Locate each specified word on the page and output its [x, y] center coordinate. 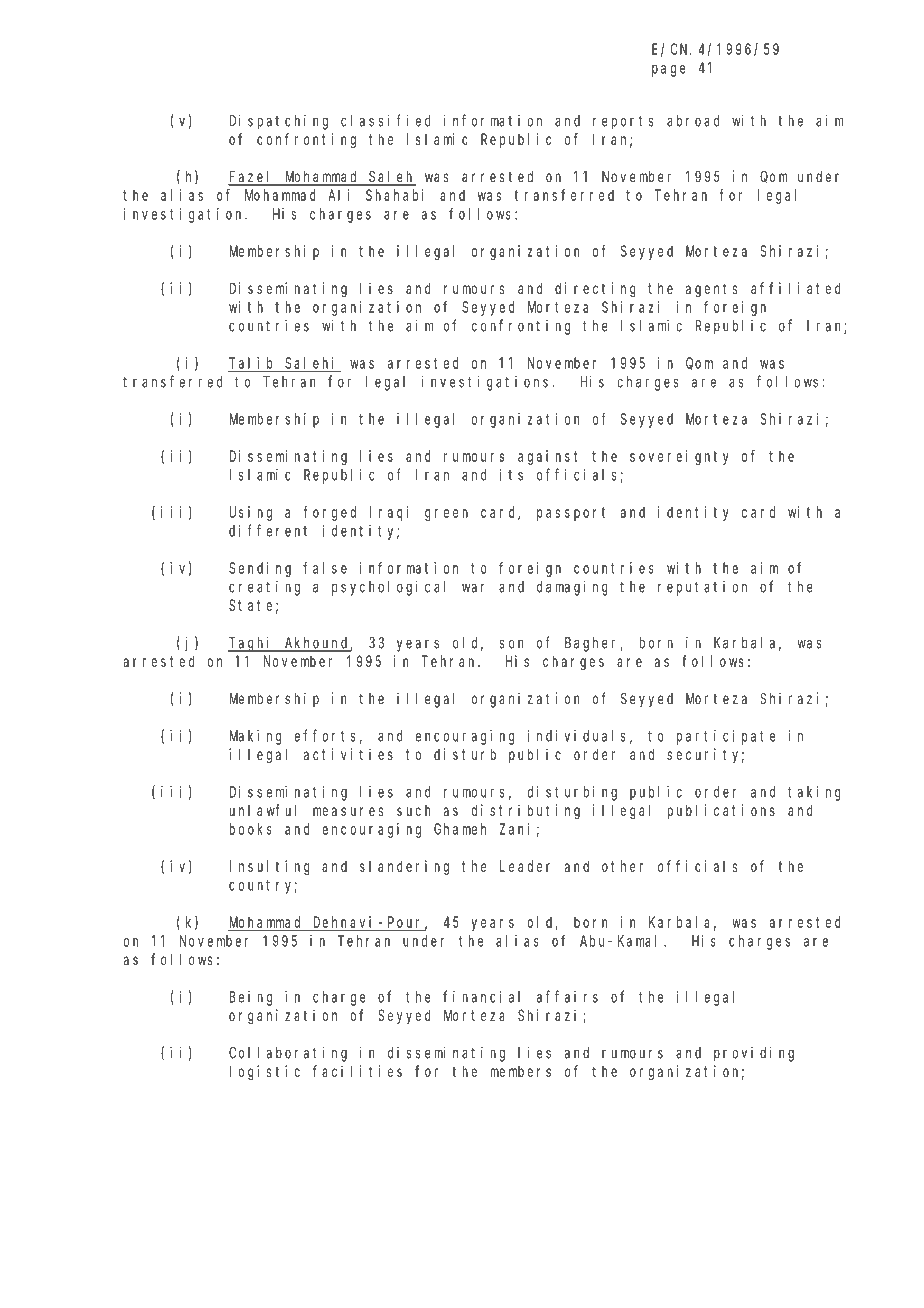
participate [726, 737]
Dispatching [279, 122]
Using [251, 513]
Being [251, 998]
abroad [693, 121]
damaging [572, 588]
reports [623, 123]
